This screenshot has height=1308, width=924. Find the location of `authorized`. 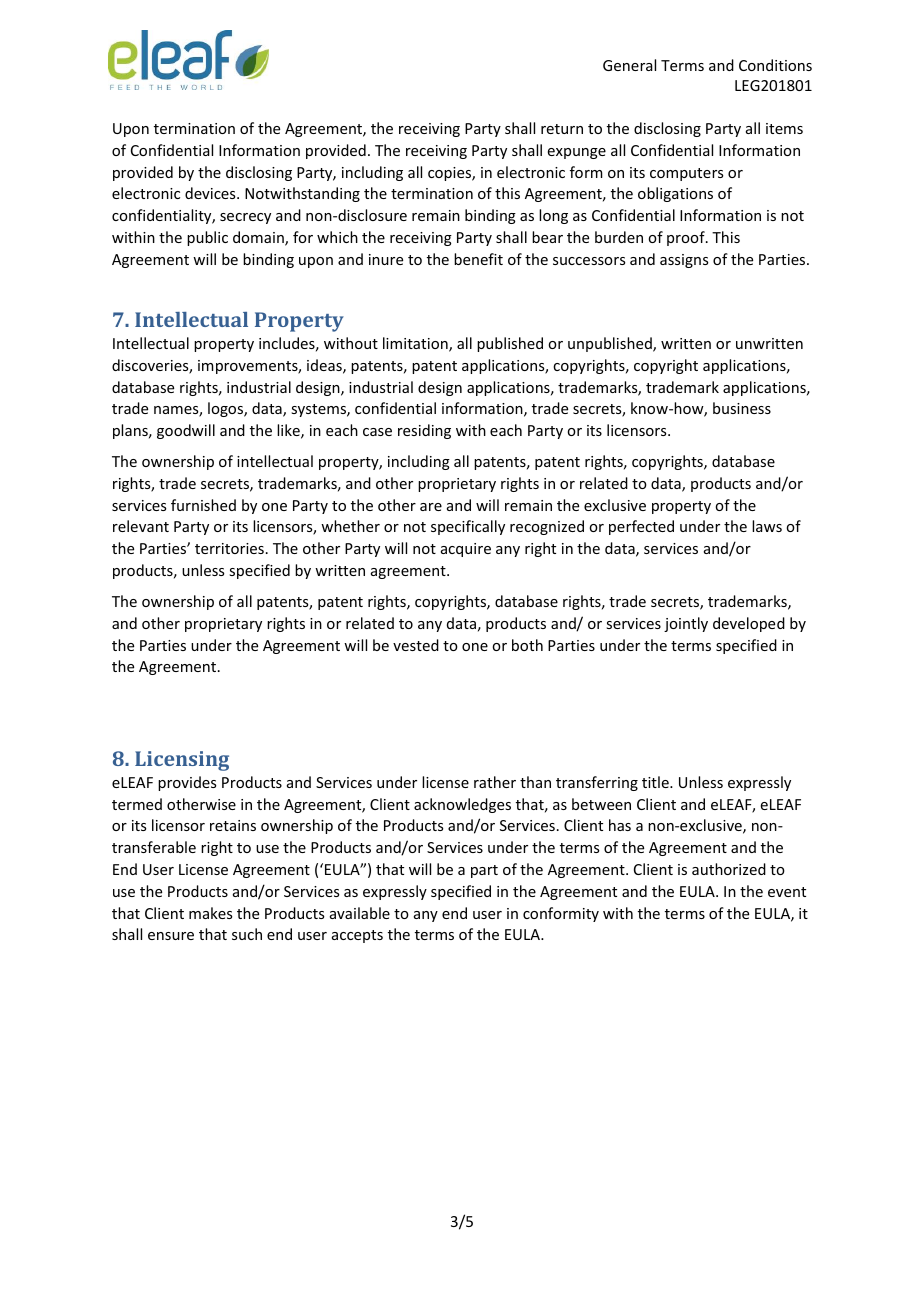

authorized is located at coordinates (729, 869).
